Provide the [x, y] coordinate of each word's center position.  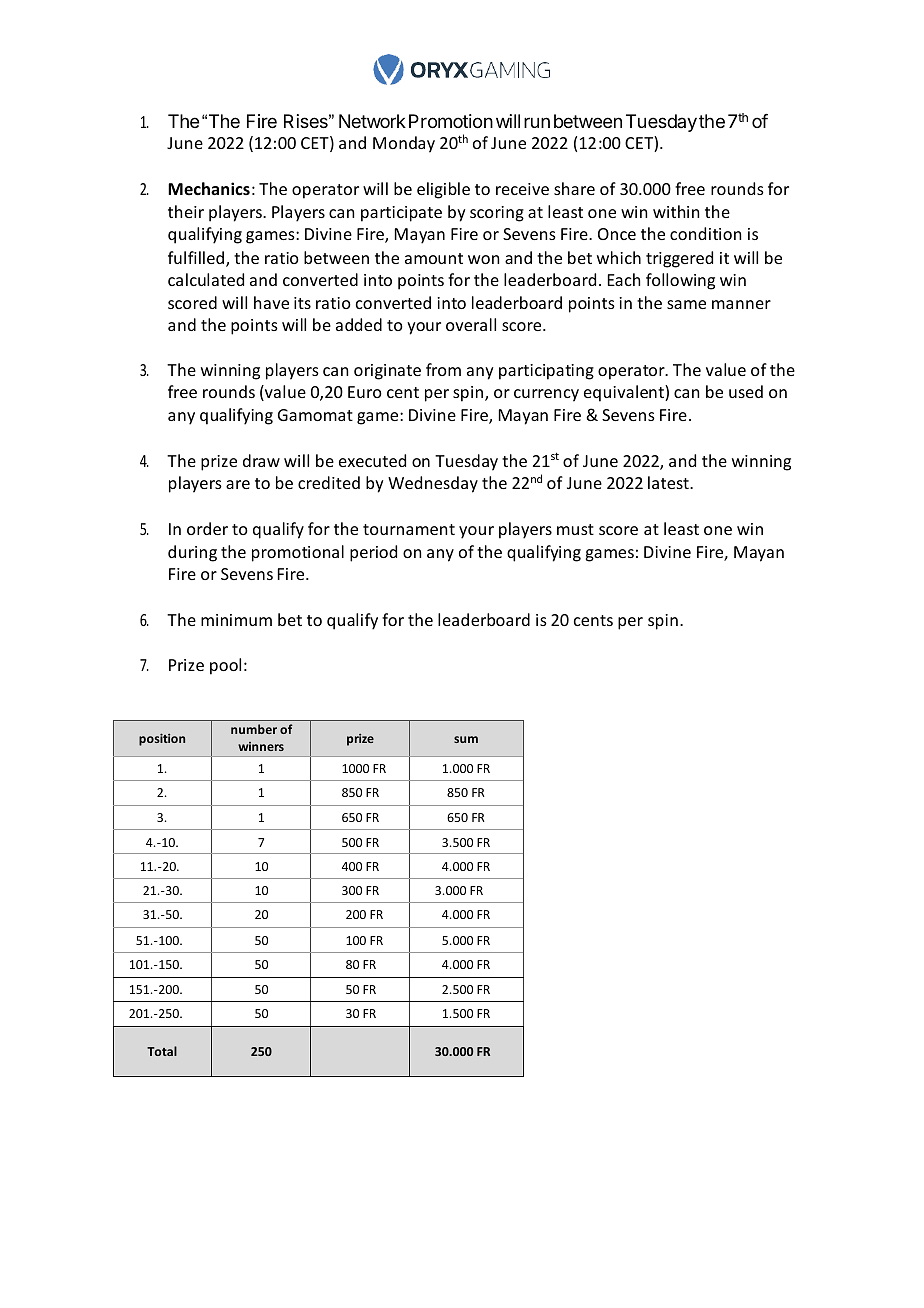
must [575, 529]
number [254, 729]
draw [261, 460]
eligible [443, 190]
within [676, 211]
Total [162, 1051]
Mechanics [209, 188]
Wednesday [433, 484]
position [162, 739]
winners [261, 746]
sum [466, 739]
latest [669, 482]
